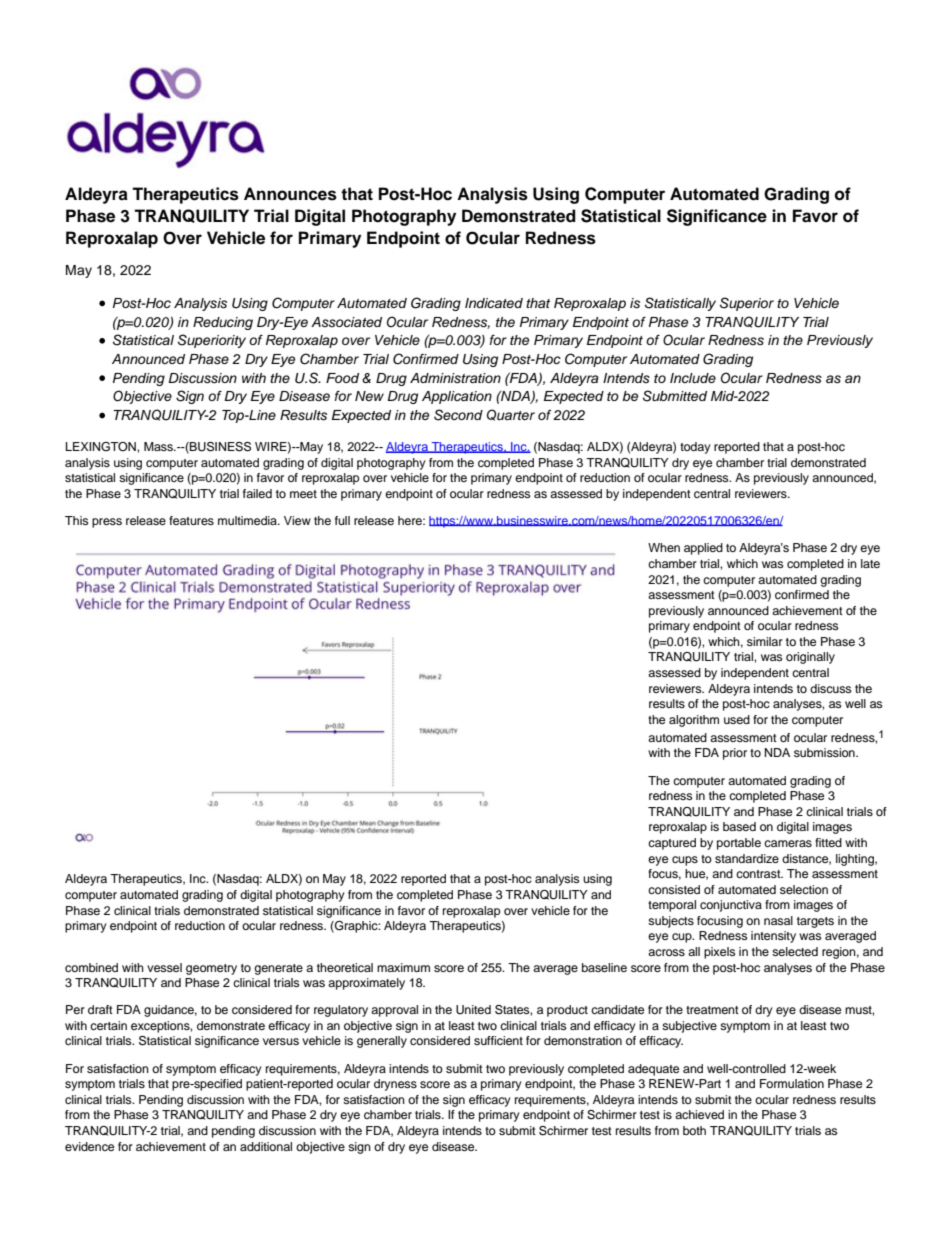 The image size is (952, 1233). Describe the element at coordinates (395, 1085) in the document. I see `dryness` at that location.
